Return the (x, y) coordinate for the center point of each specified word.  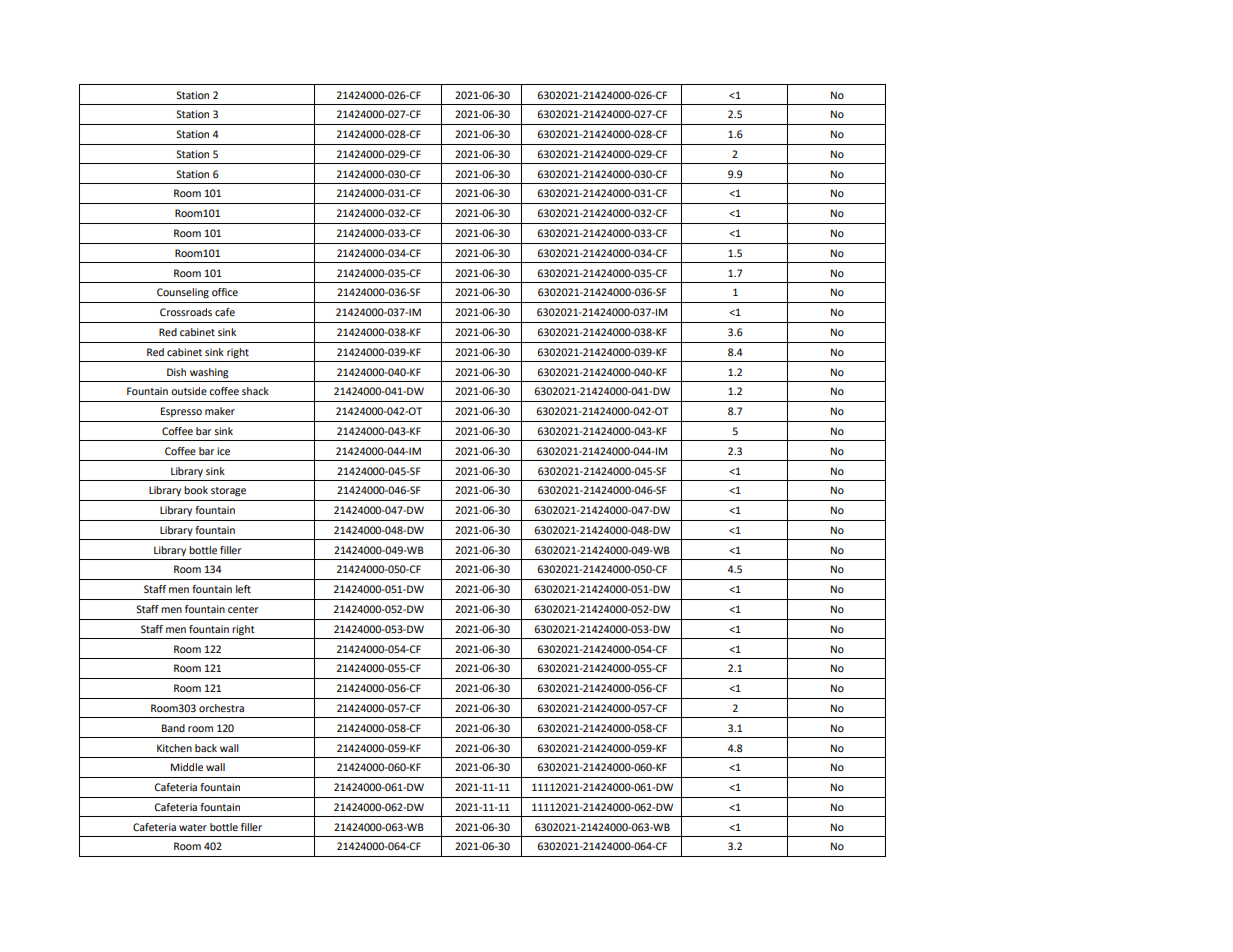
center (243, 609)
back (206, 748)
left (243, 589)
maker (220, 411)
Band (173, 728)
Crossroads (186, 312)
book (196, 490)
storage (228, 492)
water (193, 827)
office (225, 292)
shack (255, 391)
